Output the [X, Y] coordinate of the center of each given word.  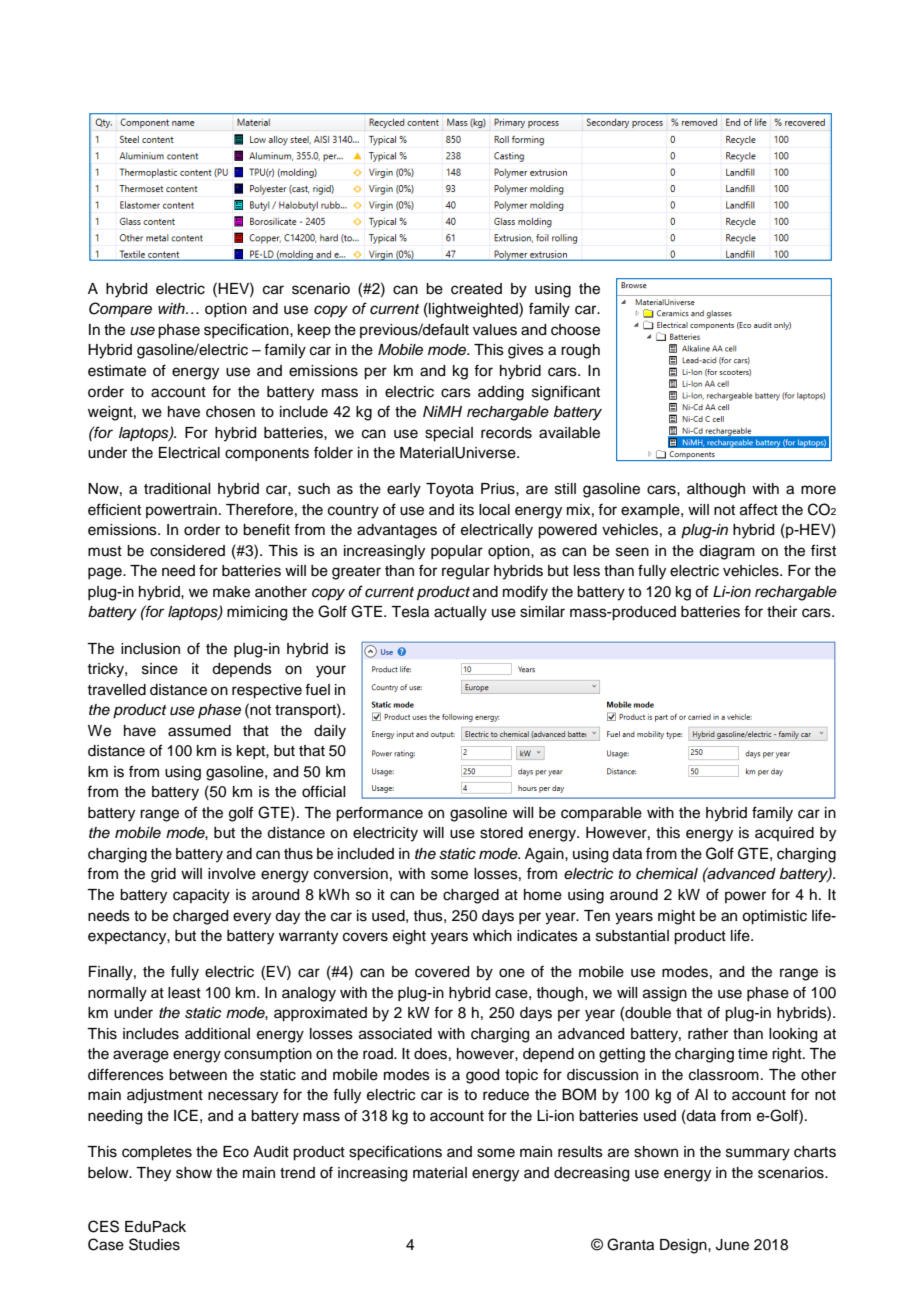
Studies [154, 1244]
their [782, 612]
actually [460, 613]
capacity [201, 896]
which [492, 936]
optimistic [774, 917]
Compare [120, 310]
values [495, 330]
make [231, 592]
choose [575, 330]
